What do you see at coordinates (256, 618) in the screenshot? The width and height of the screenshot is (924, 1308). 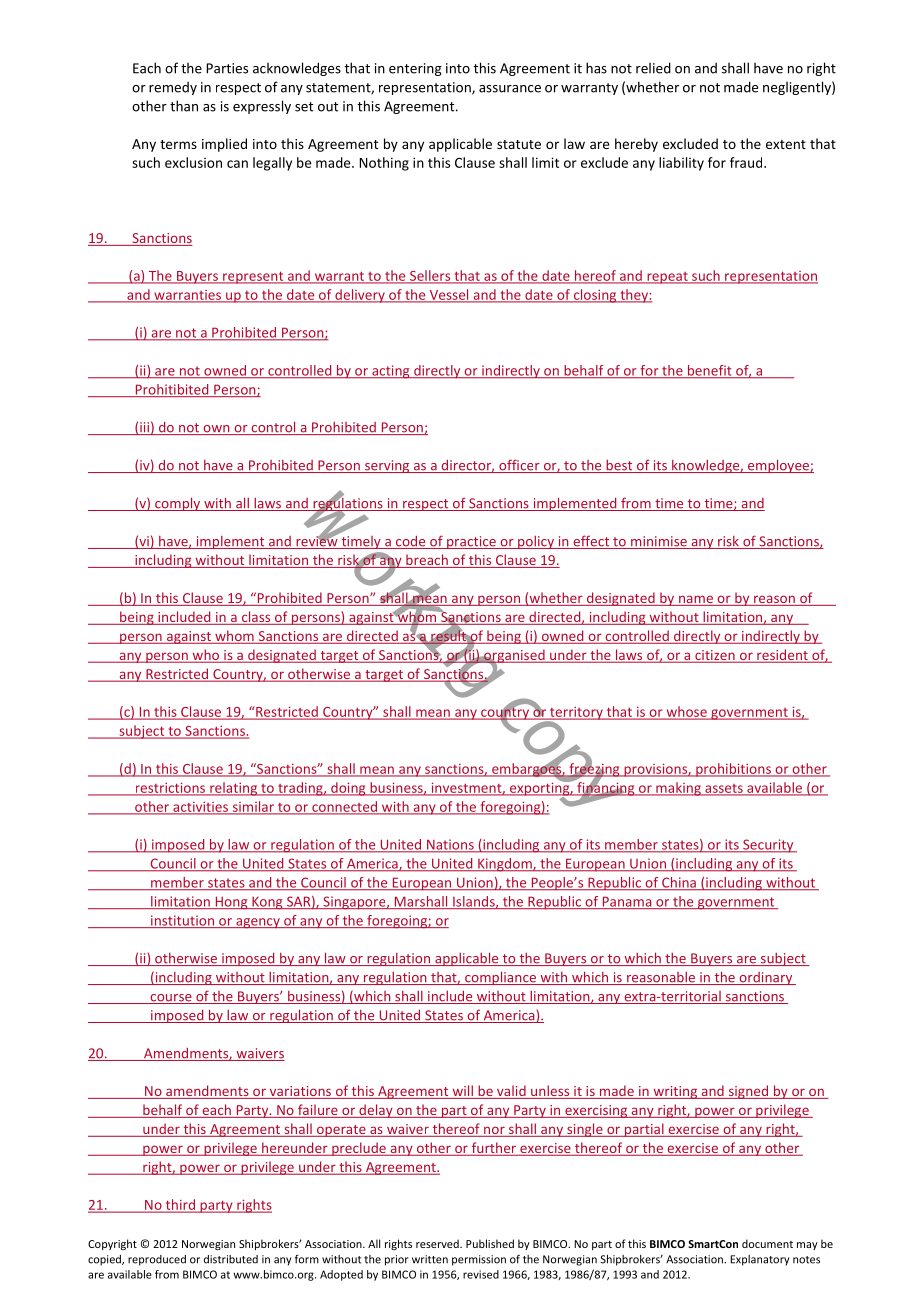 I see `class` at bounding box center [256, 618].
